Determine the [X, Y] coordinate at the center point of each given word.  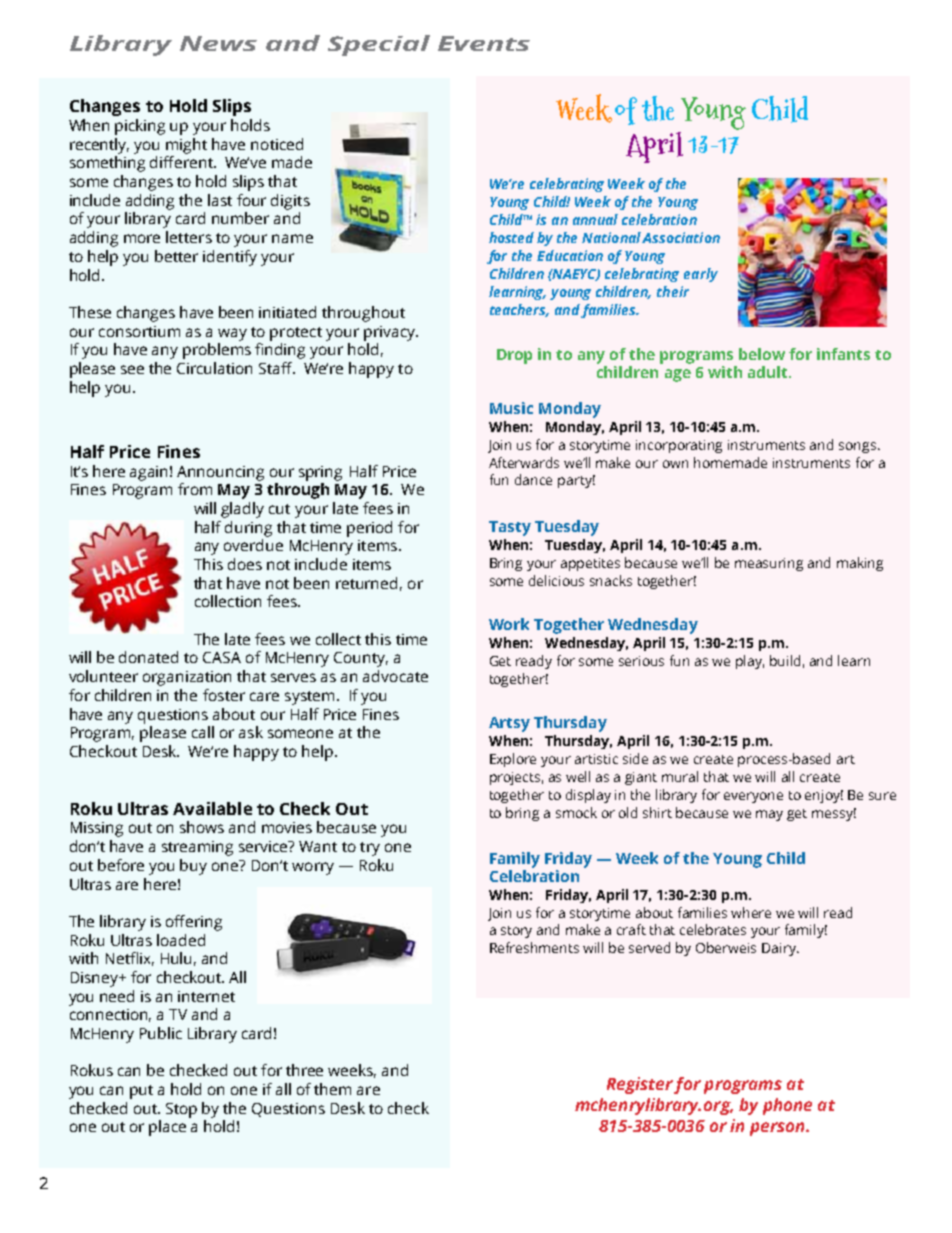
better [176, 256]
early [701, 275]
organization [187, 678]
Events [484, 43]
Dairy [780, 949]
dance [533, 479]
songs [859, 447]
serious [641, 661]
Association [681, 237]
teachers [519, 310]
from [195, 489]
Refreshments [534, 947]
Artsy [509, 724]
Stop [181, 1110]
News [218, 43]
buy [193, 867]
